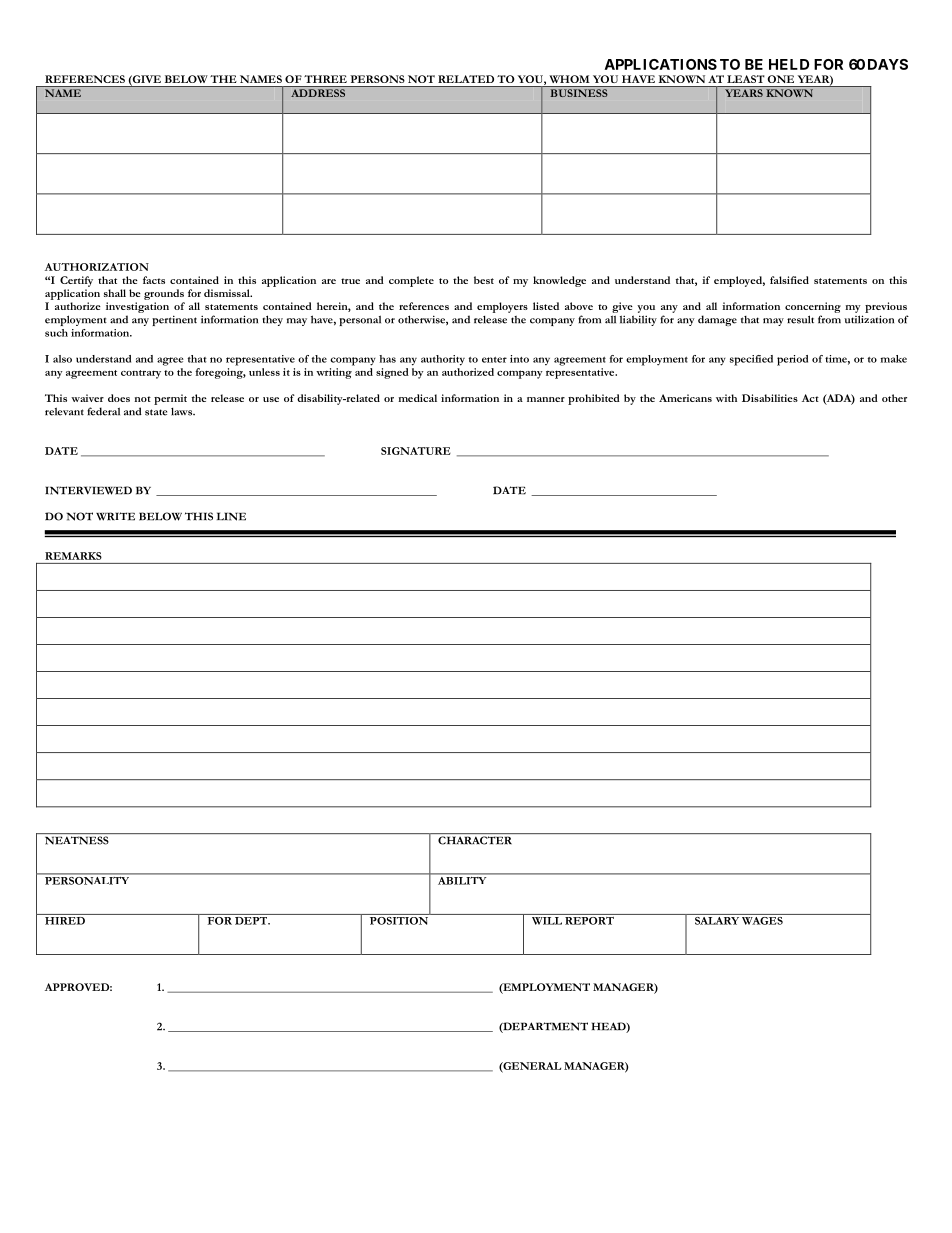 Image resolution: width=952 pixels, height=1233 pixels. What do you see at coordinates (325, 79) in the screenshot?
I see `THREE` at bounding box center [325, 79].
